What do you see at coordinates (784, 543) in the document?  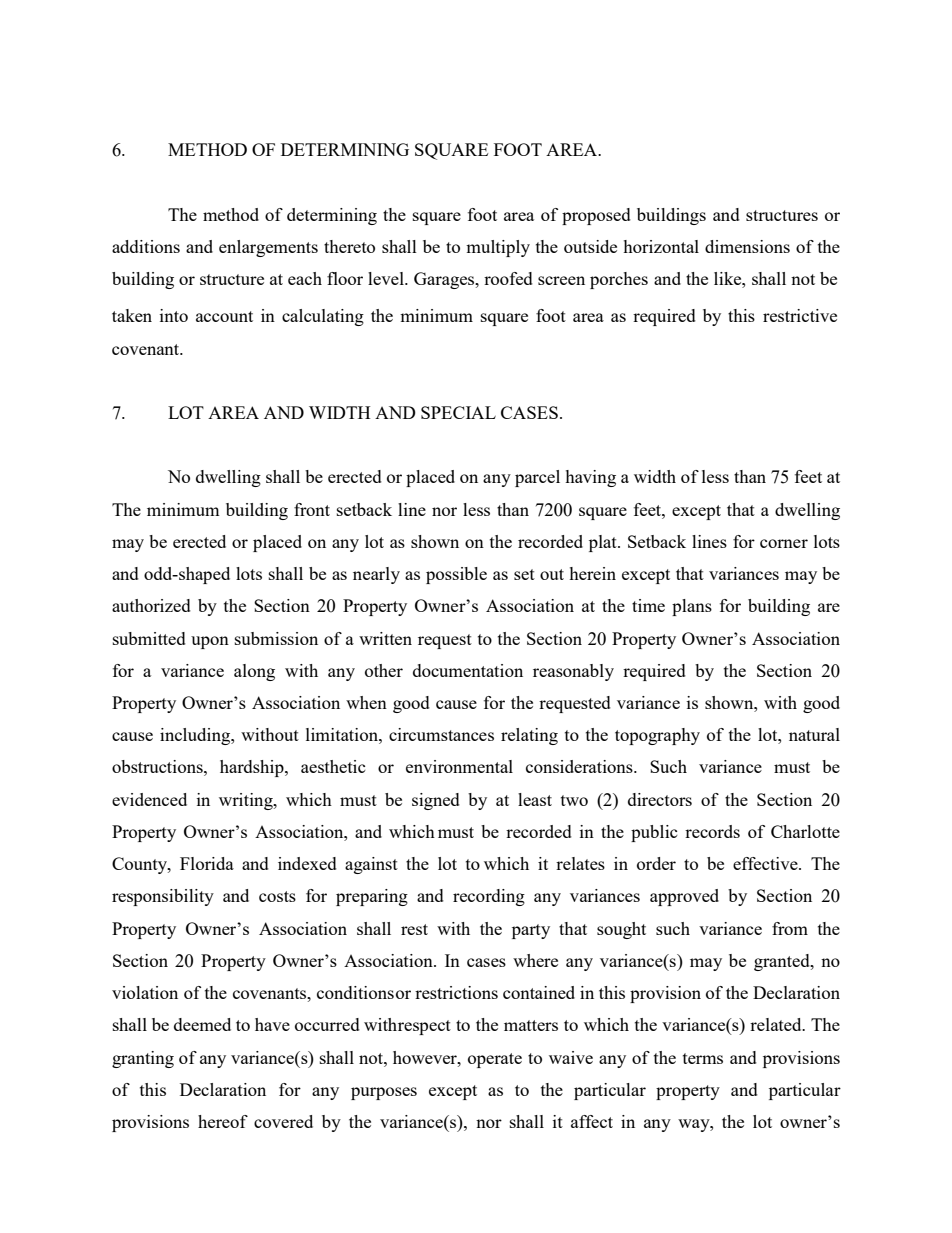 I see `corner` at bounding box center [784, 543].
